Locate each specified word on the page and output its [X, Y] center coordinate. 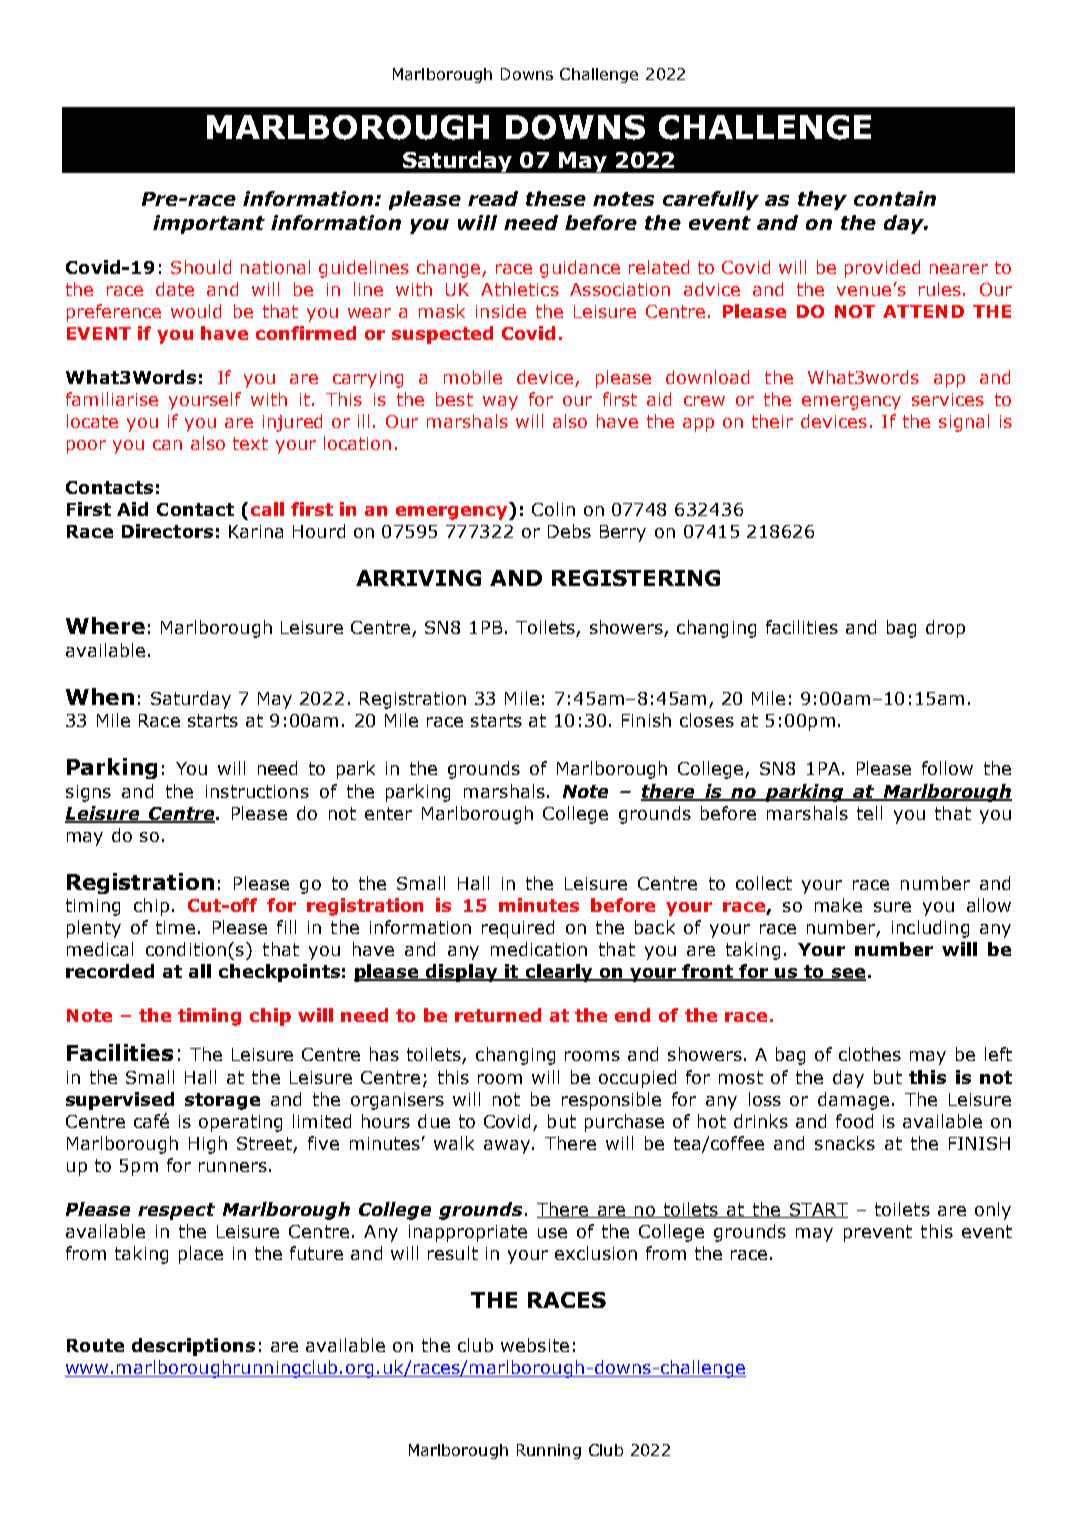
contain [895, 198]
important [209, 224]
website [535, 1345]
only [993, 1211]
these [556, 198]
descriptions [193, 1347]
